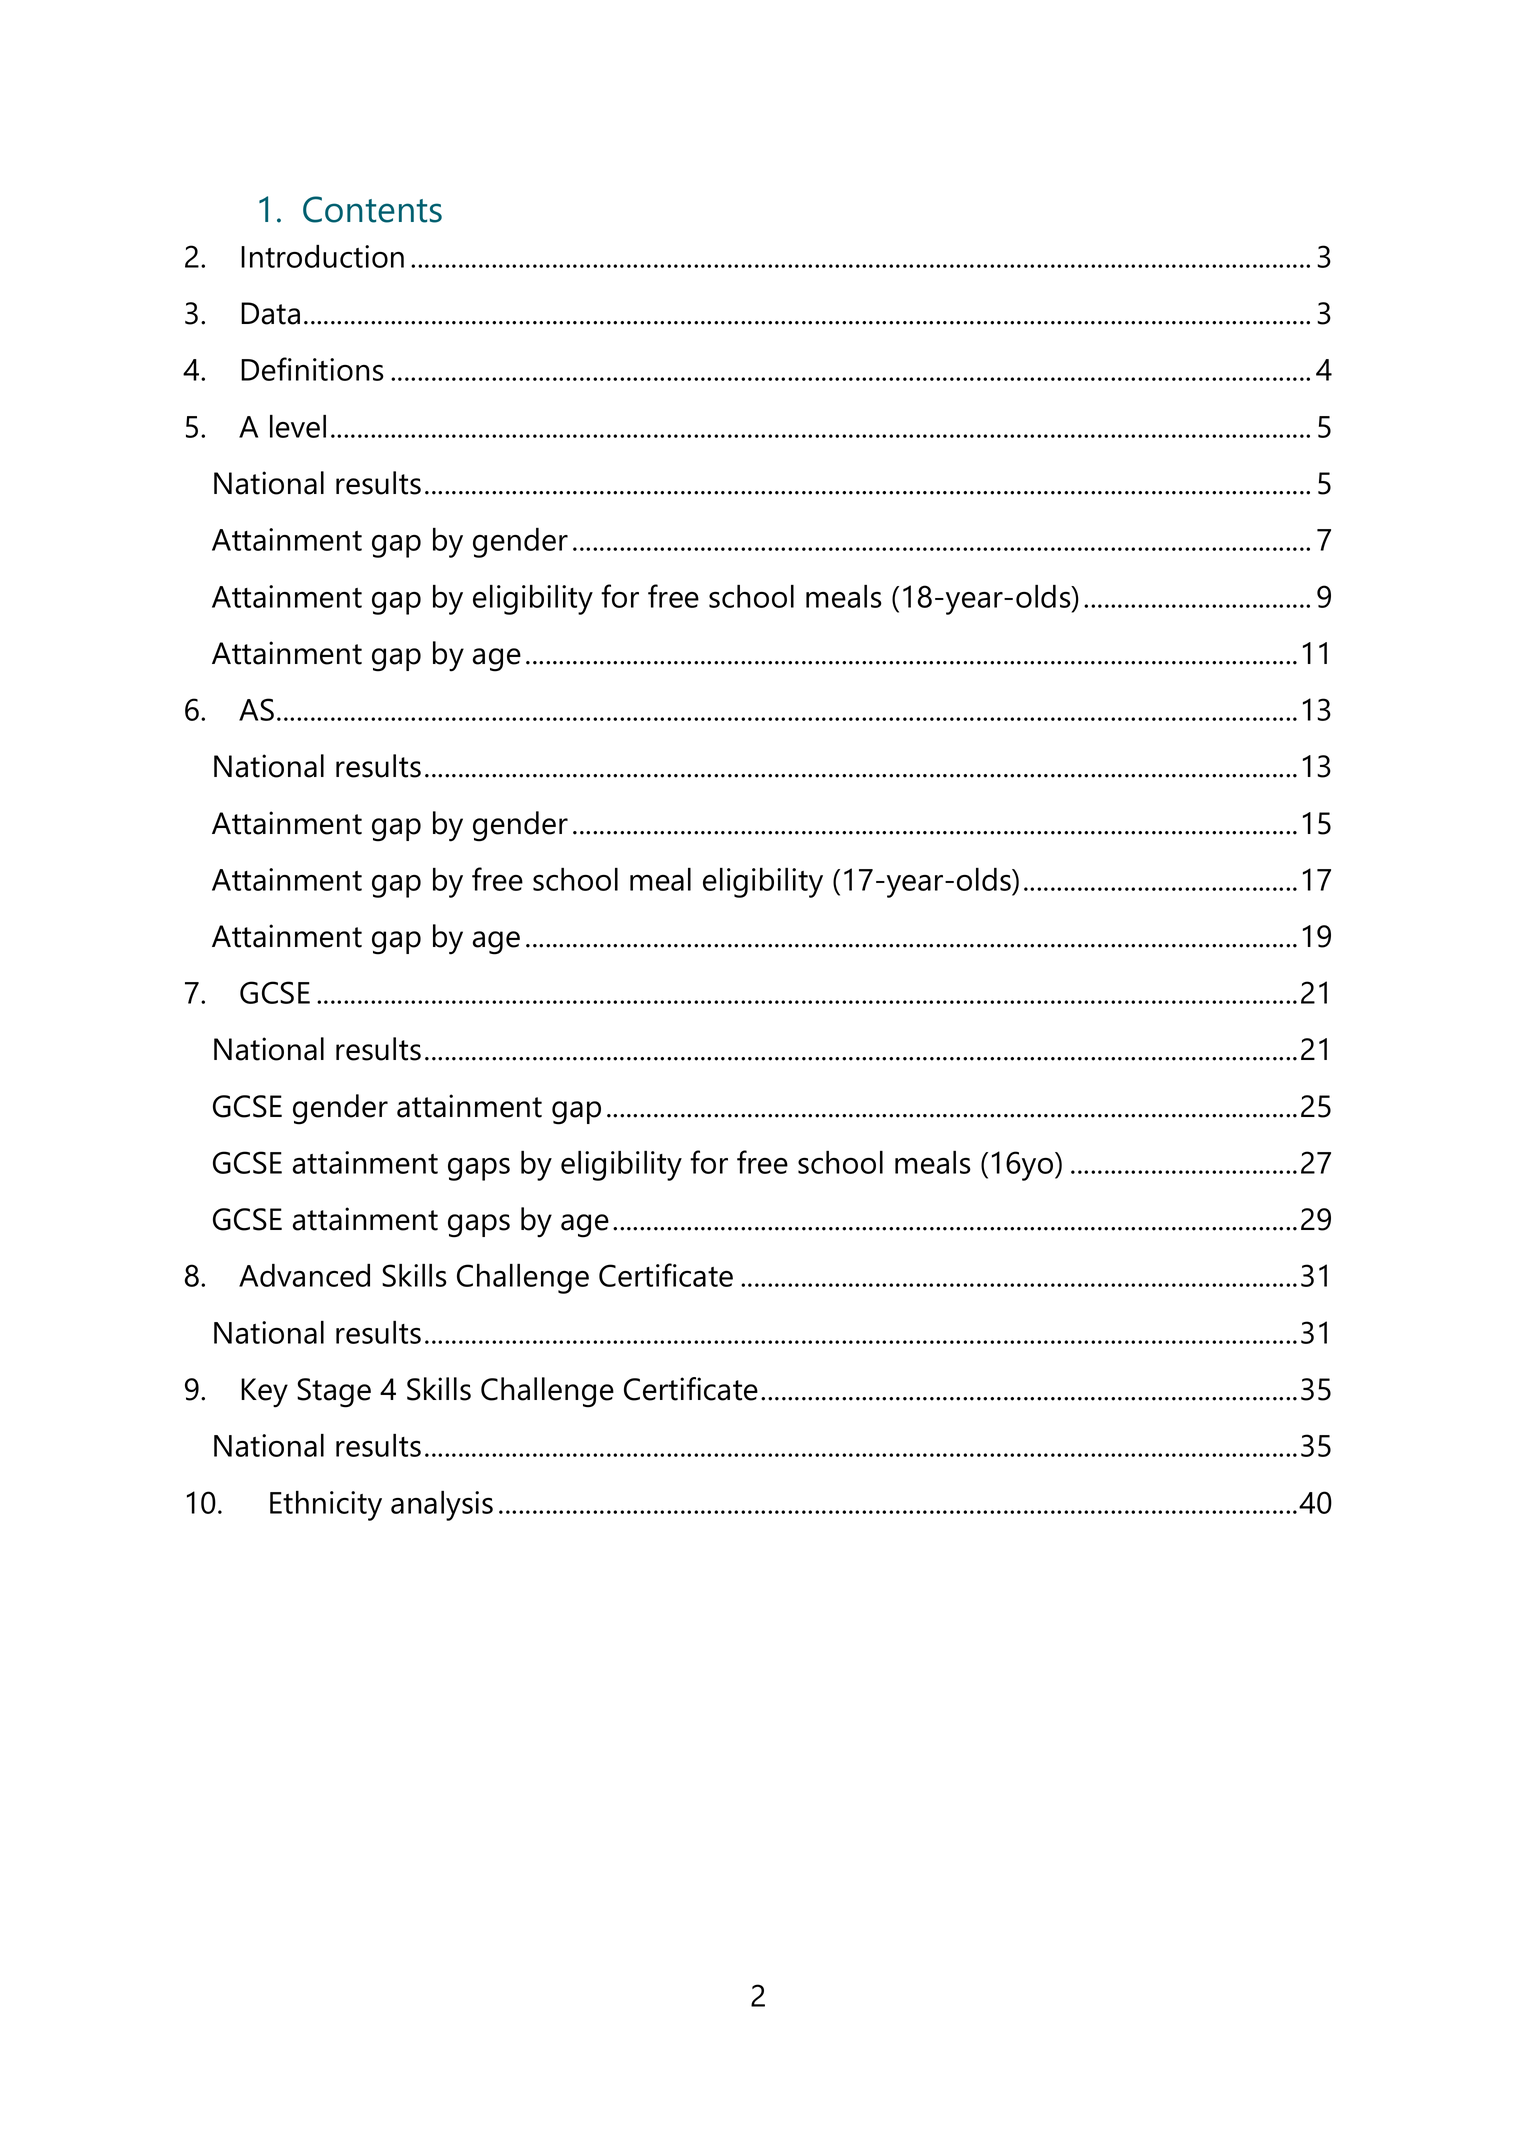 Image resolution: width=1517 pixels, height=2145 pixels. Describe the element at coordinates (304, 1275) in the screenshot. I see `Advanced` at that location.
